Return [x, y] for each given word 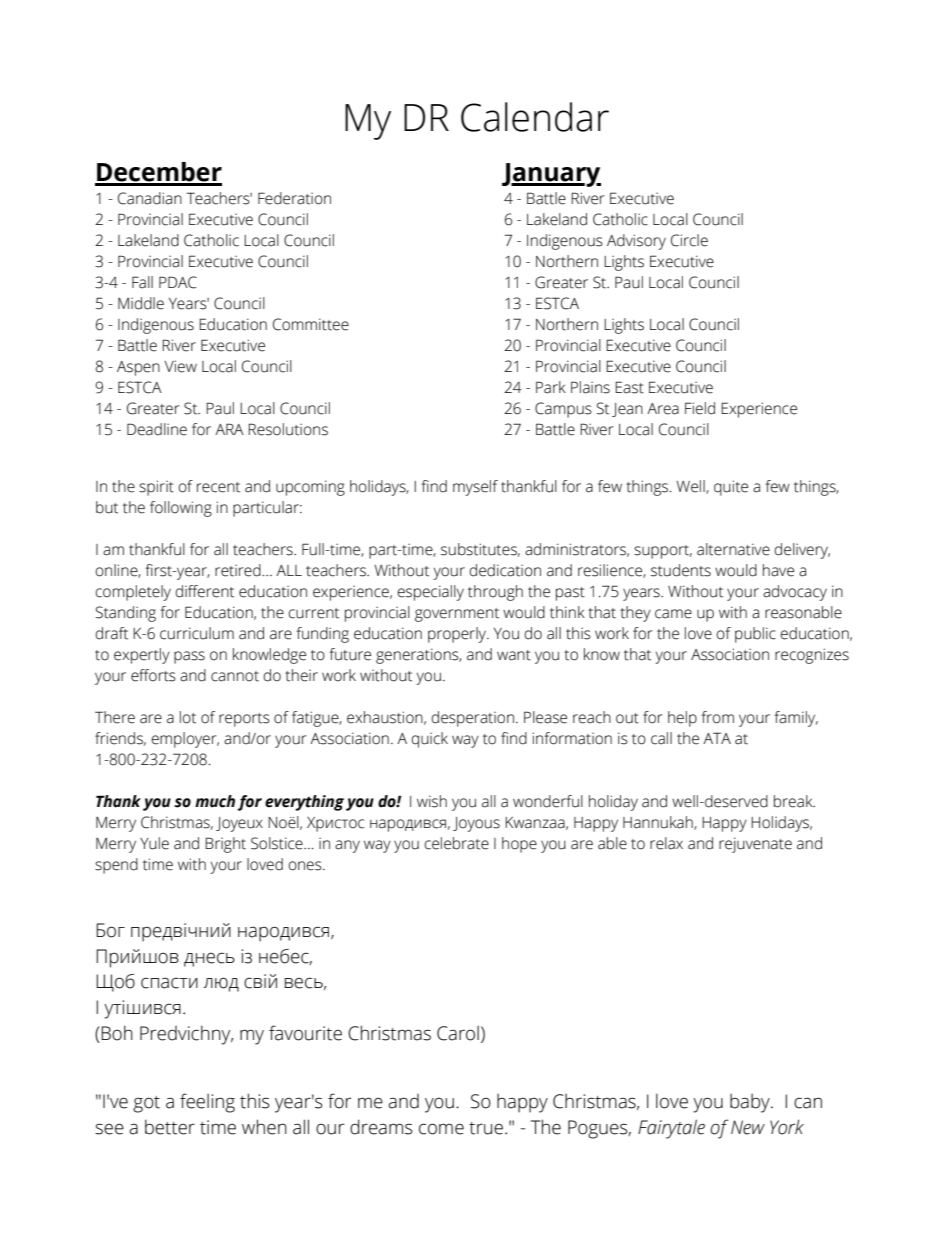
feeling [207, 1103]
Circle [689, 240]
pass [189, 657]
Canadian [150, 198]
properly [458, 635]
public [755, 635]
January [551, 175]
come [441, 1129]
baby [751, 1103]
